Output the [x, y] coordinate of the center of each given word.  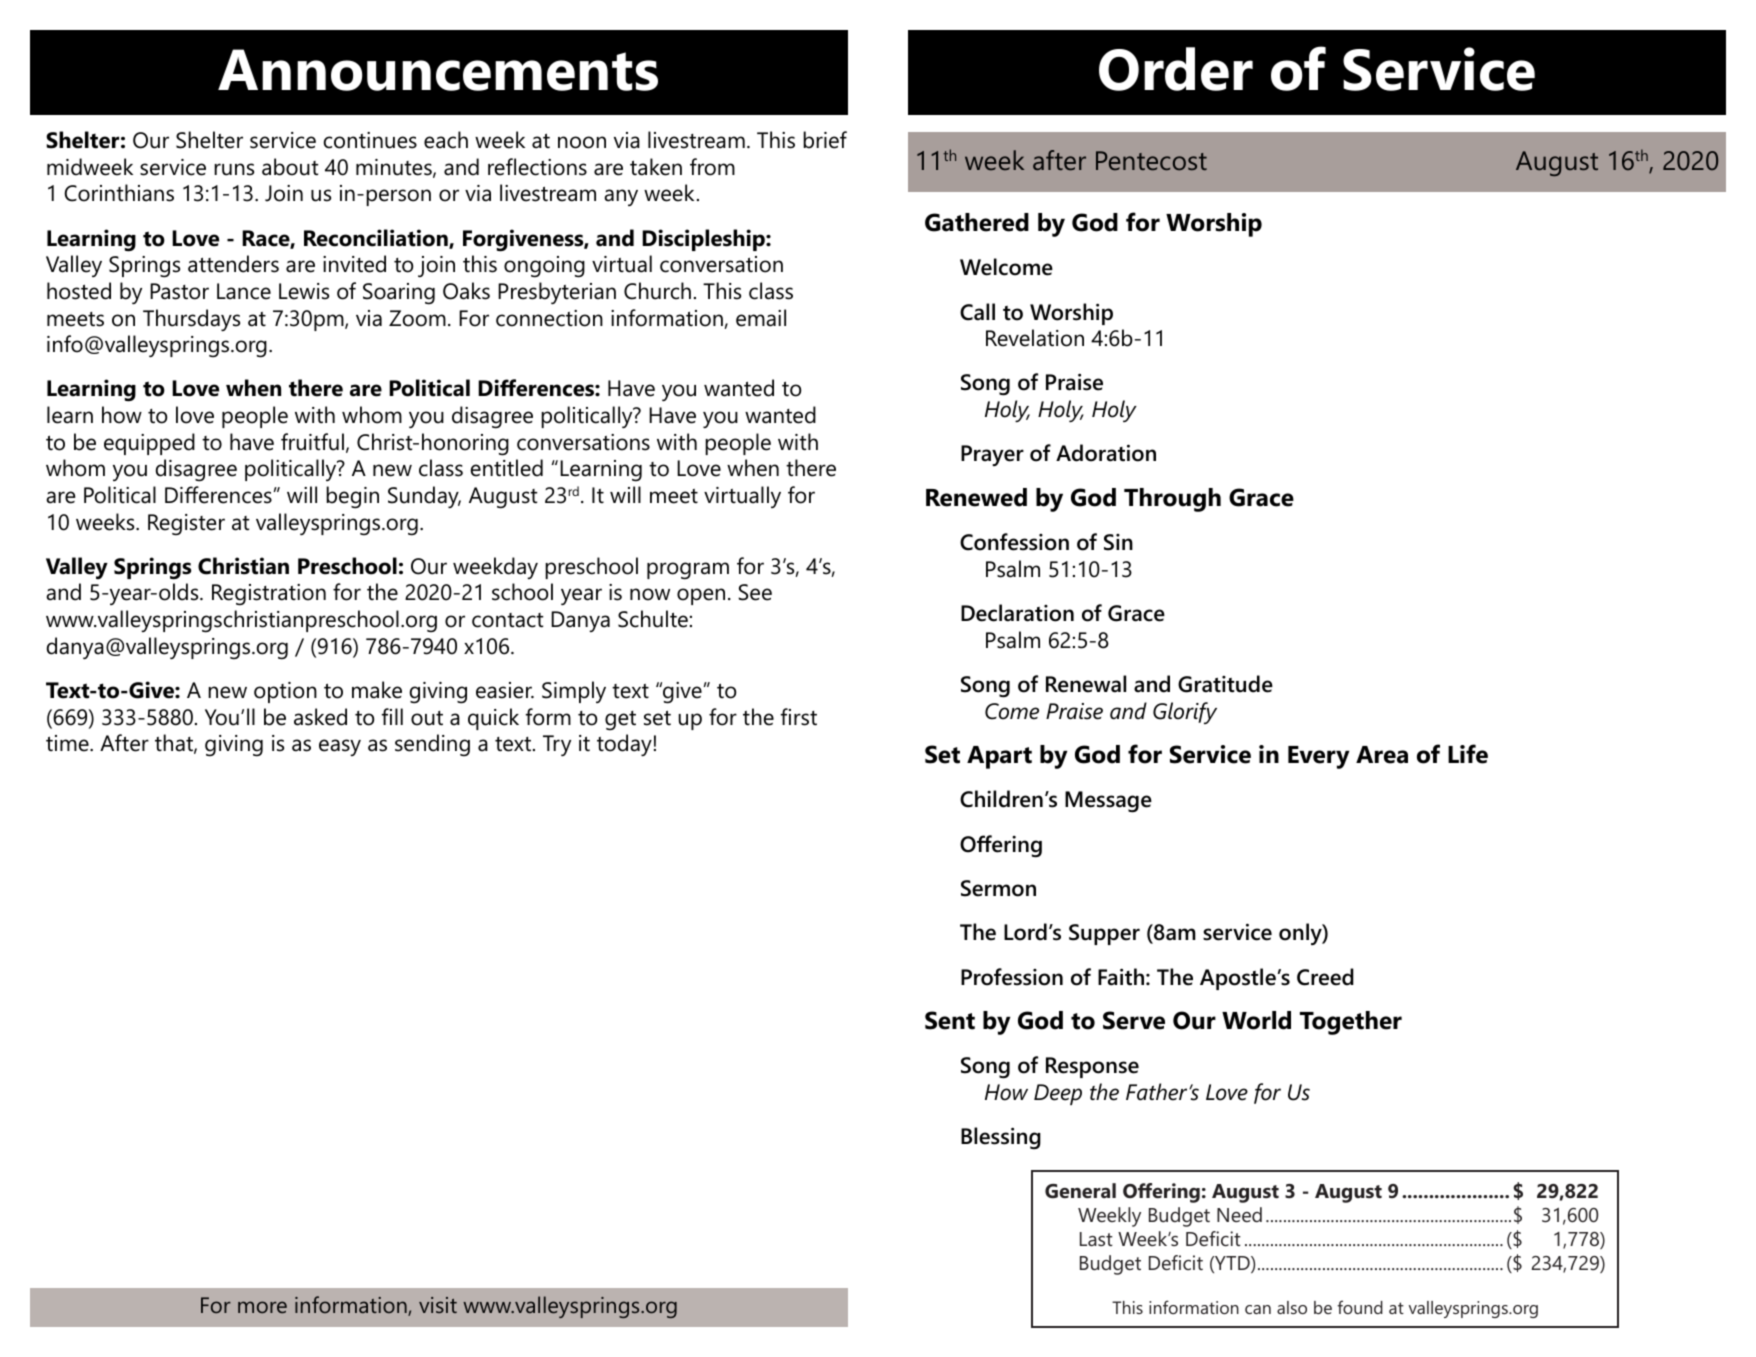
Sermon [998, 888]
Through [1172, 500]
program [688, 571]
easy [340, 747]
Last [1096, 1239]
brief [825, 140]
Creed [1325, 977]
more [262, 1307]
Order [1176, 69]
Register [186, 524]
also [1292, 1307]
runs [234, 169]
